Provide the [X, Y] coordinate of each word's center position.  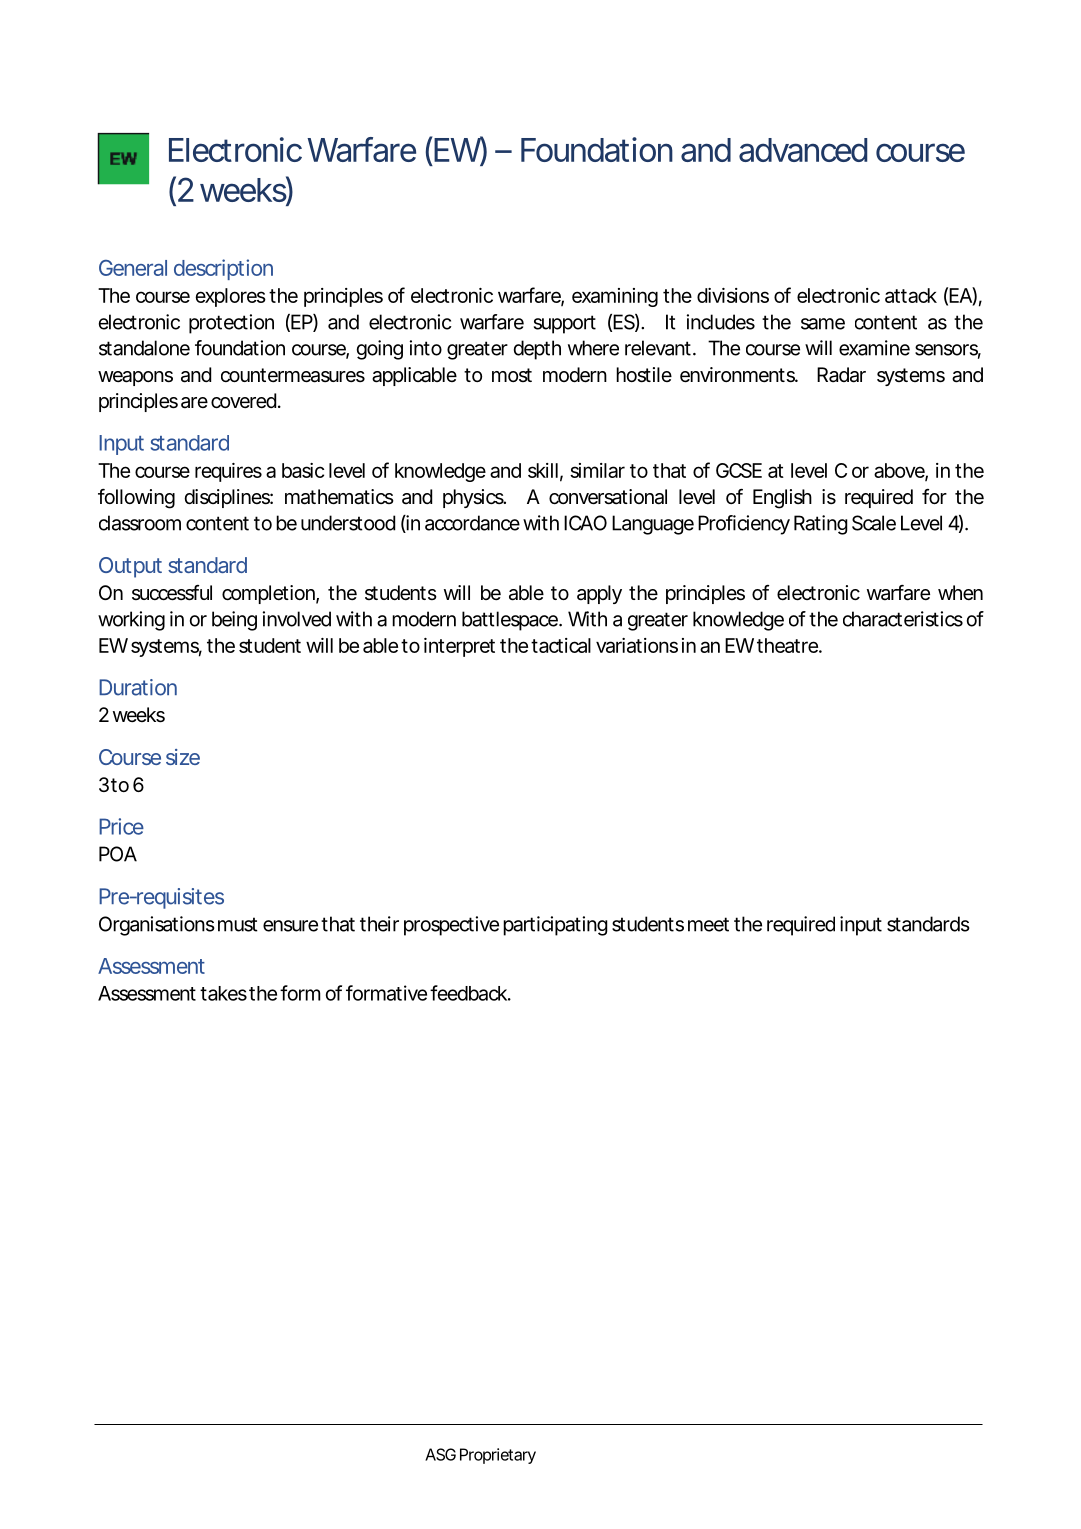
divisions [733, 295]
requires [228, 472]
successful [172, 593]
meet [708, 924]
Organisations [157, 926]
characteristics [903, 619]
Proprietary [498, 1456]
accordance [472, 523]
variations [637, 645]
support [565, 324]
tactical [561, 645]
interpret [459, 647]
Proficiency [744, 525]
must [238, 924]
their [379, 924]
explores [230, 297]
